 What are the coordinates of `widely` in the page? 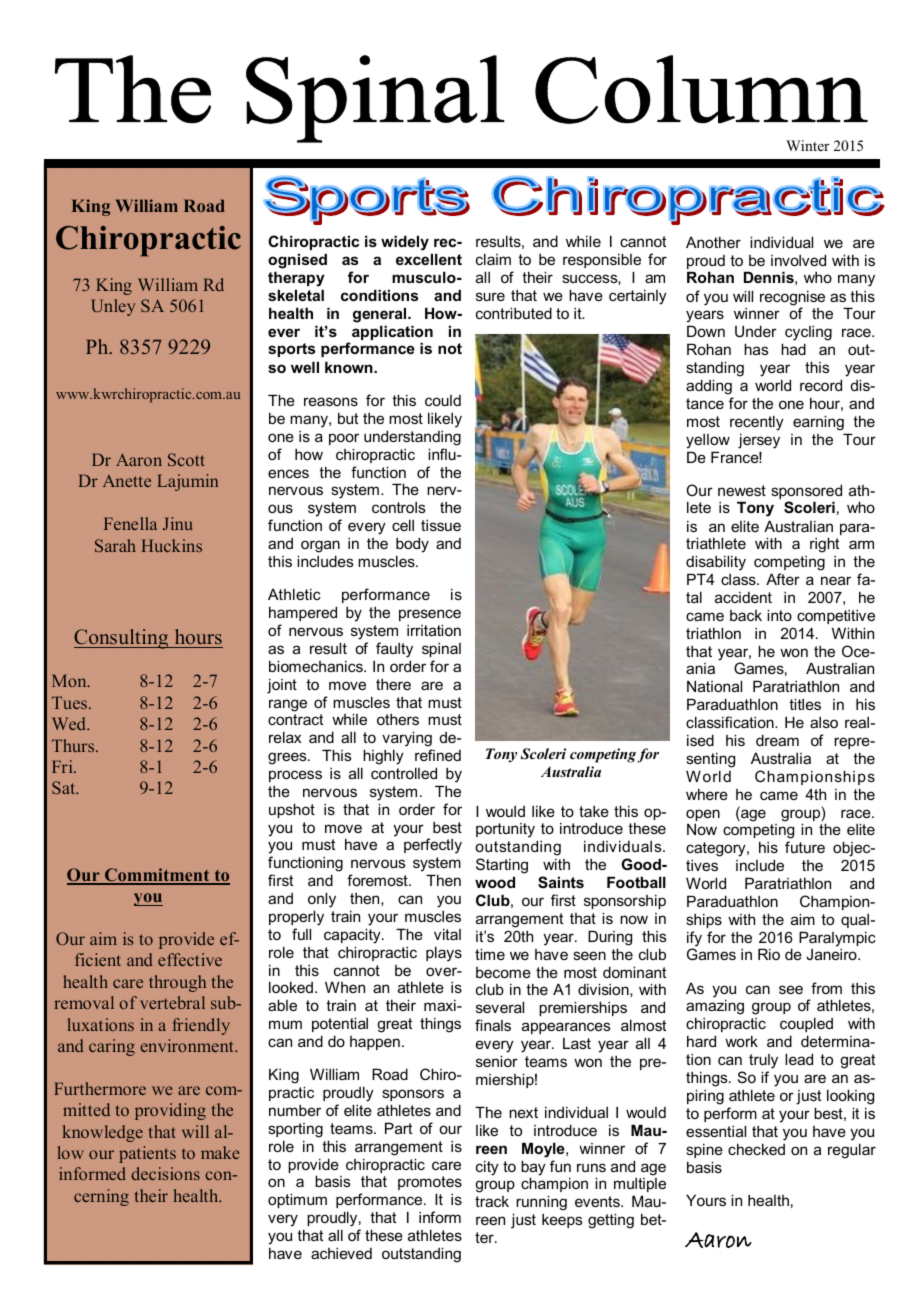 It's located at (405, 243).
